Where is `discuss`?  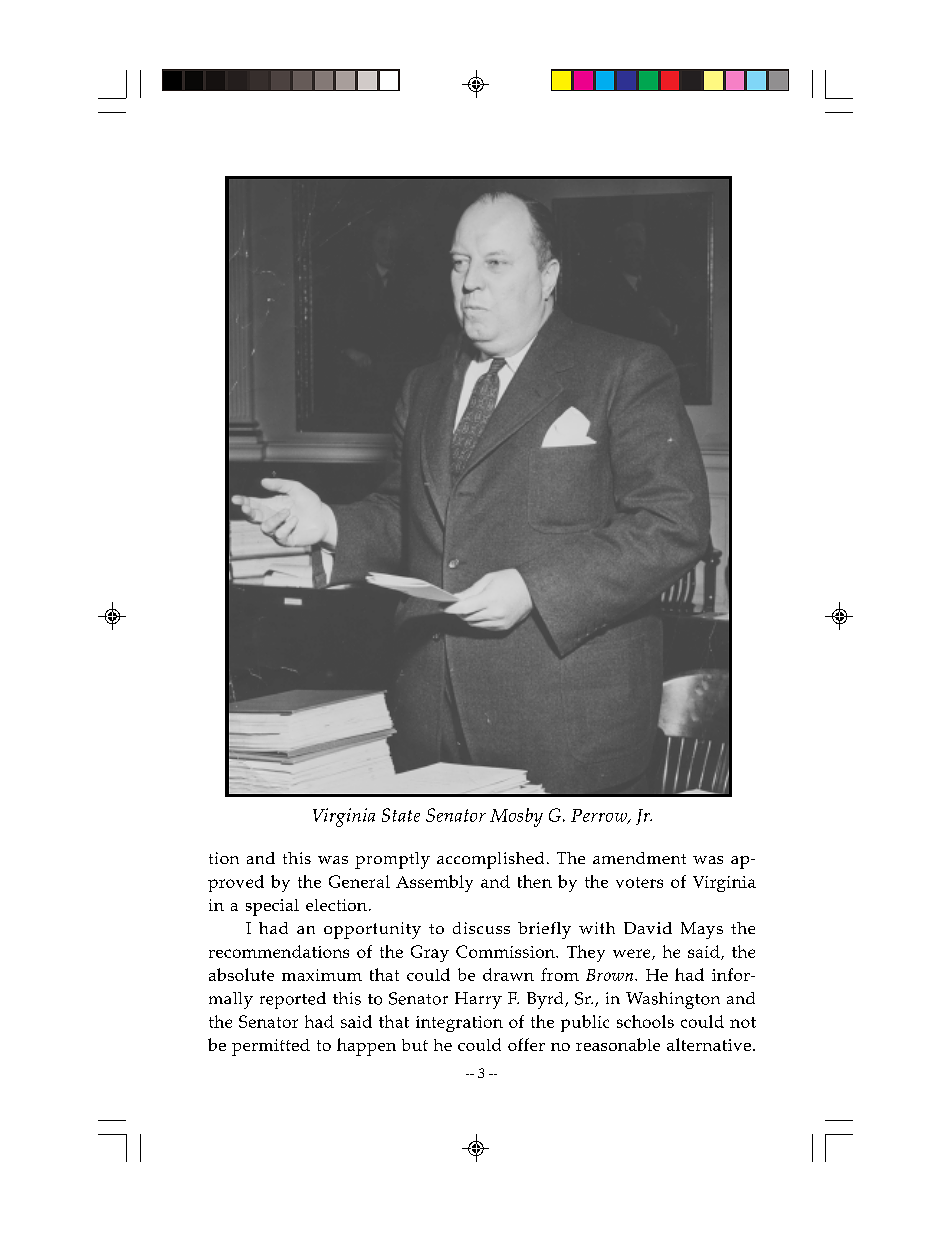 discuss is located at coordinates (481, 928).
